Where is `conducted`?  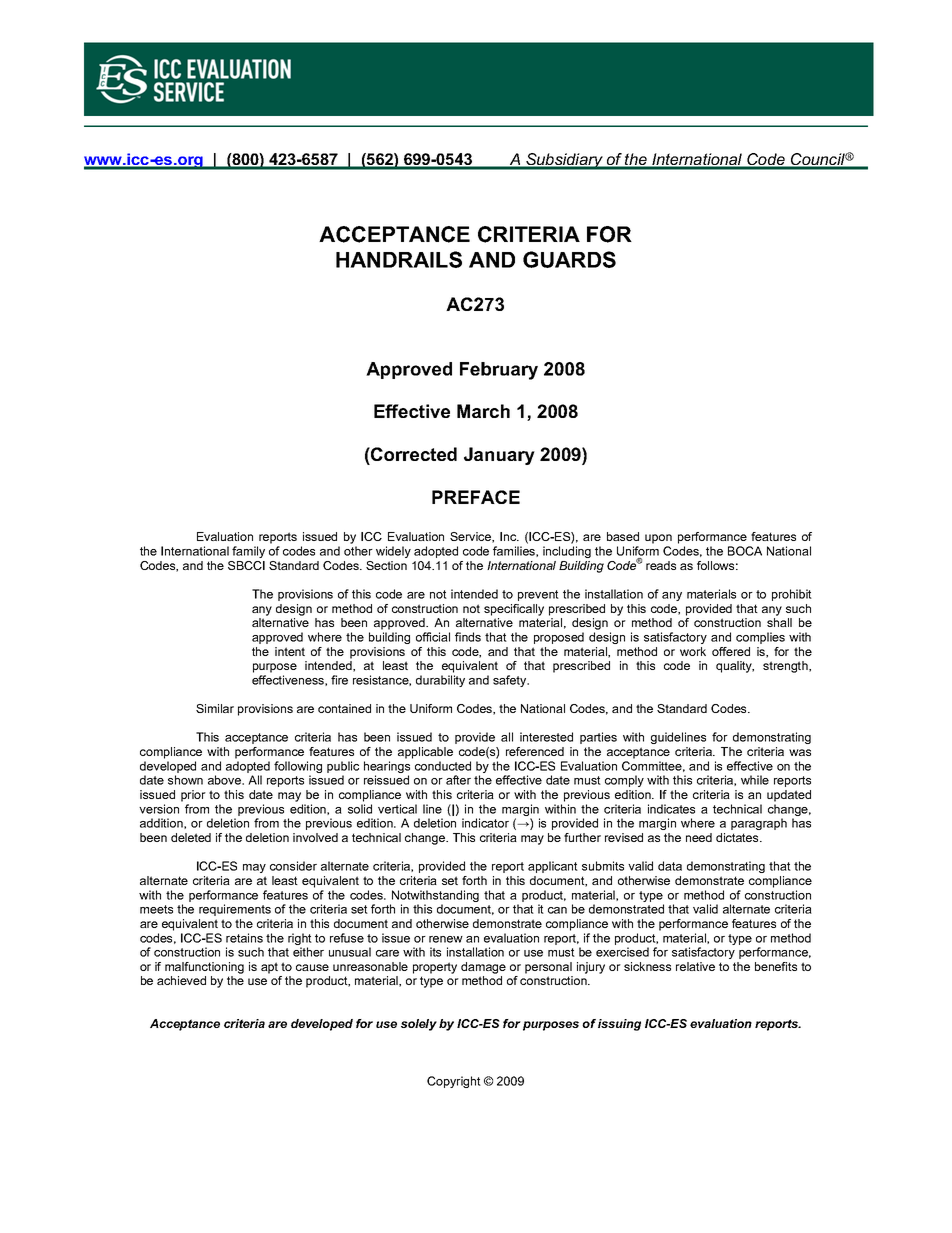 conducted is located at coordinates (443, 766).
